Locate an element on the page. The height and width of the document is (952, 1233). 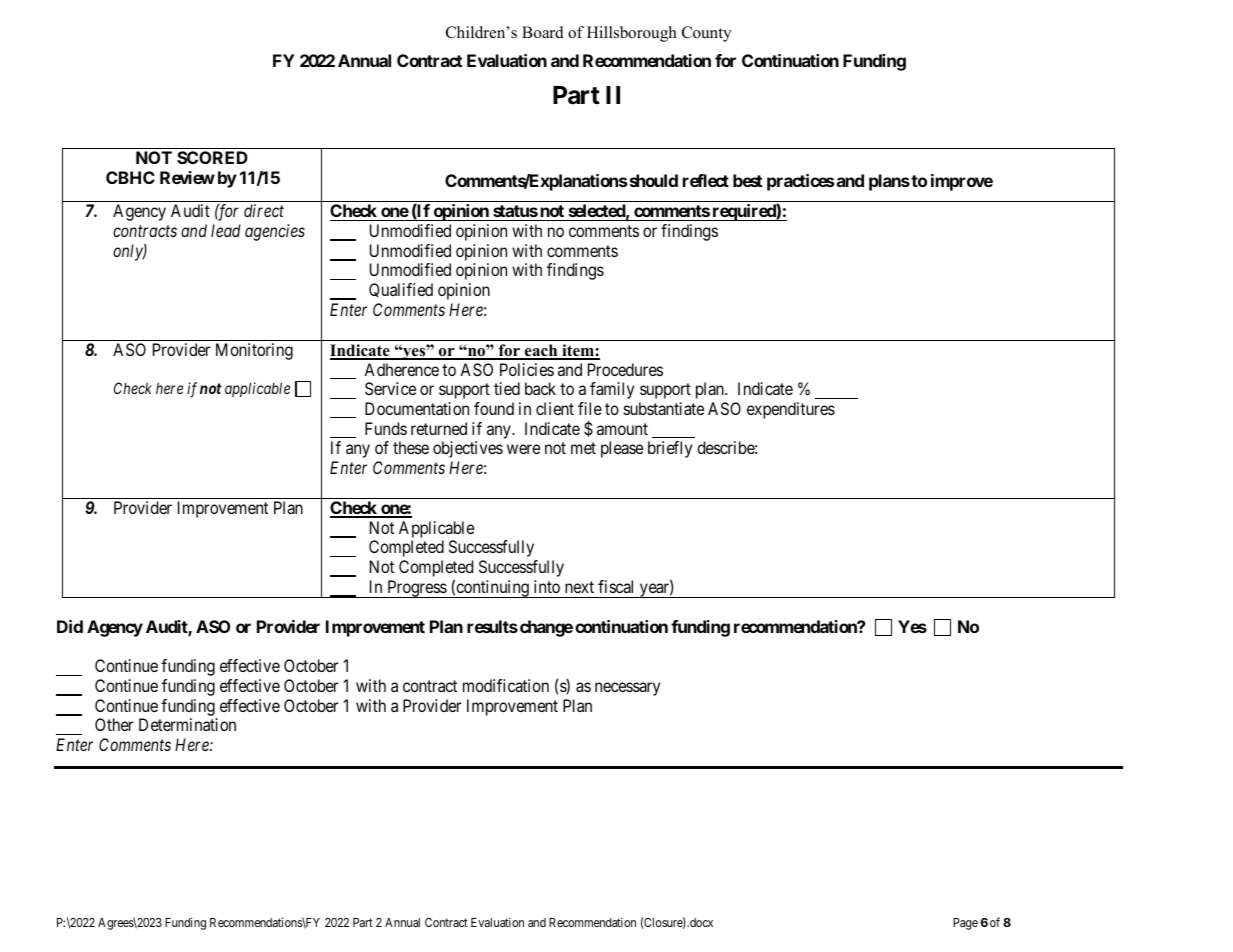
Board is located at coordinates (543, 32).
